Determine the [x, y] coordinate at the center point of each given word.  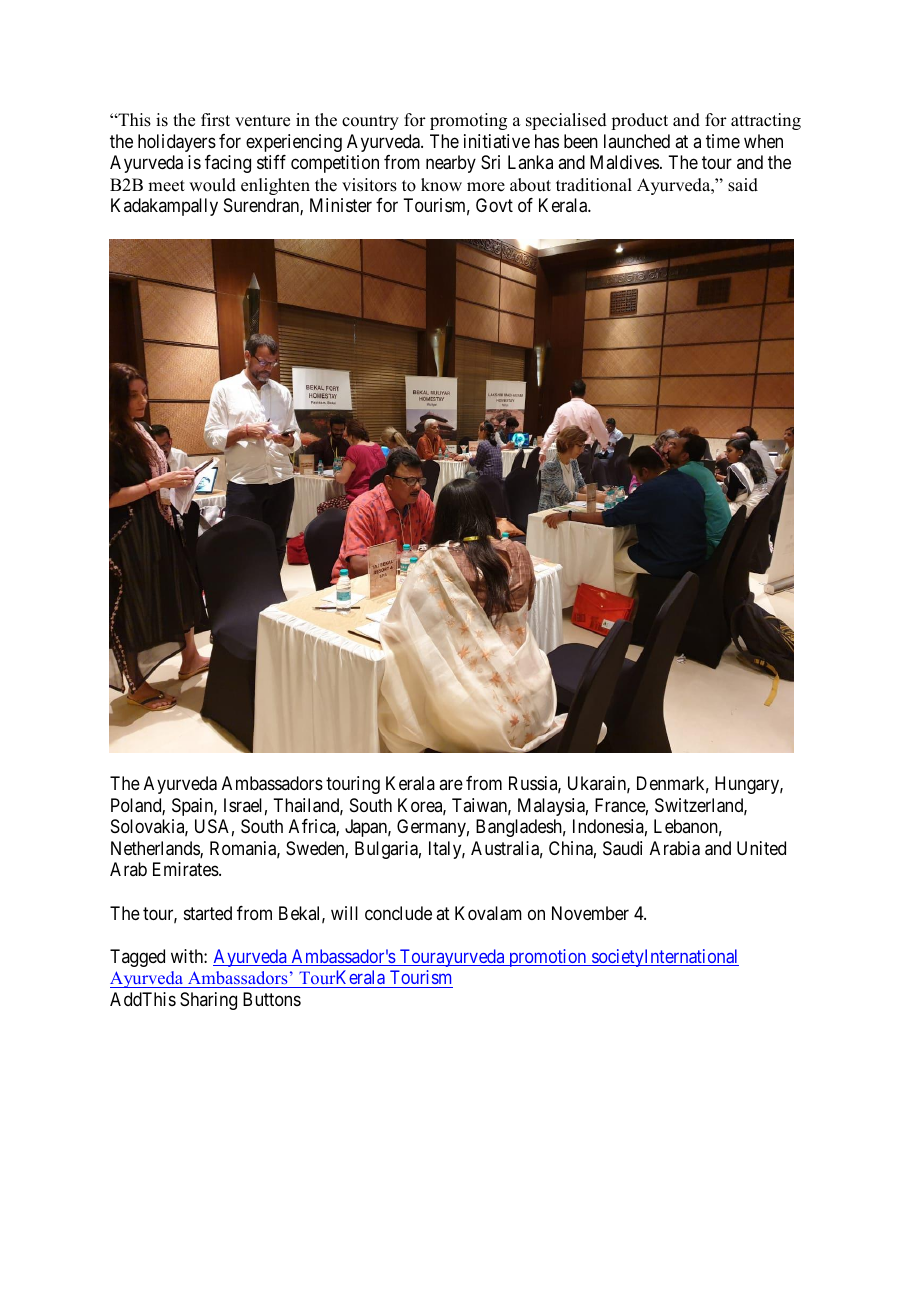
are [451, 785]
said [743, 185]
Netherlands [156, 849]
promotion [548, 958]
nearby [451, 164]
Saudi [622, 848]
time [723, 141]
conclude [398, 913]
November [590, 913]
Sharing [208, 1001]
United [761, 848]
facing [228, 164]
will [344, 913]
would [212, 185]
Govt [494, 205]
